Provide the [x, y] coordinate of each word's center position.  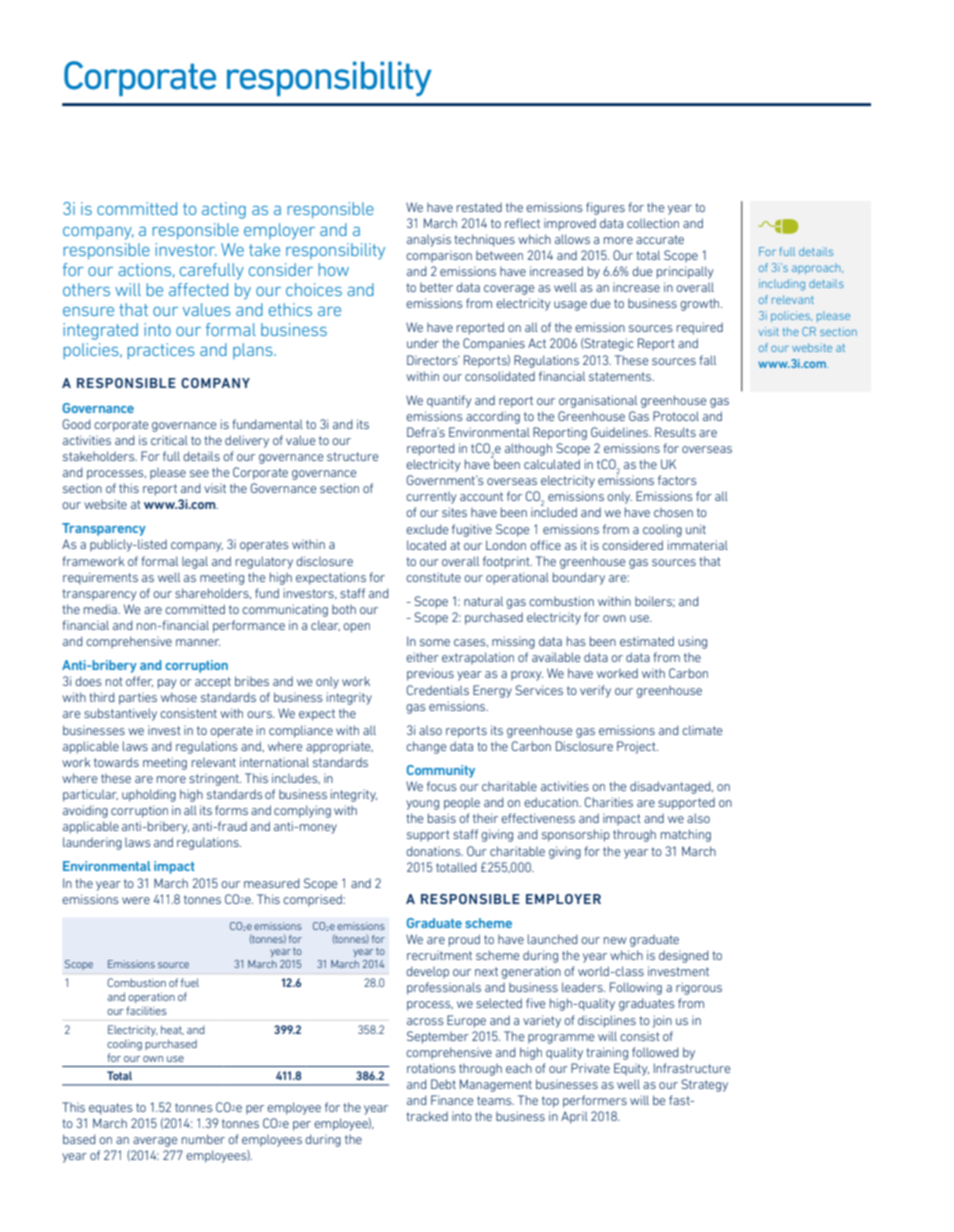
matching [686, 835]
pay [167, 684]
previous [430, 674]
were [136, 900]
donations [434, 851]
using [692, 642]
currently [431, 498]
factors [677, 480]
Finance [452, 1100]
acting [224, 210]
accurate [660, 239]
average [155, 1142]
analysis [429, 240]
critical [169, 440]
